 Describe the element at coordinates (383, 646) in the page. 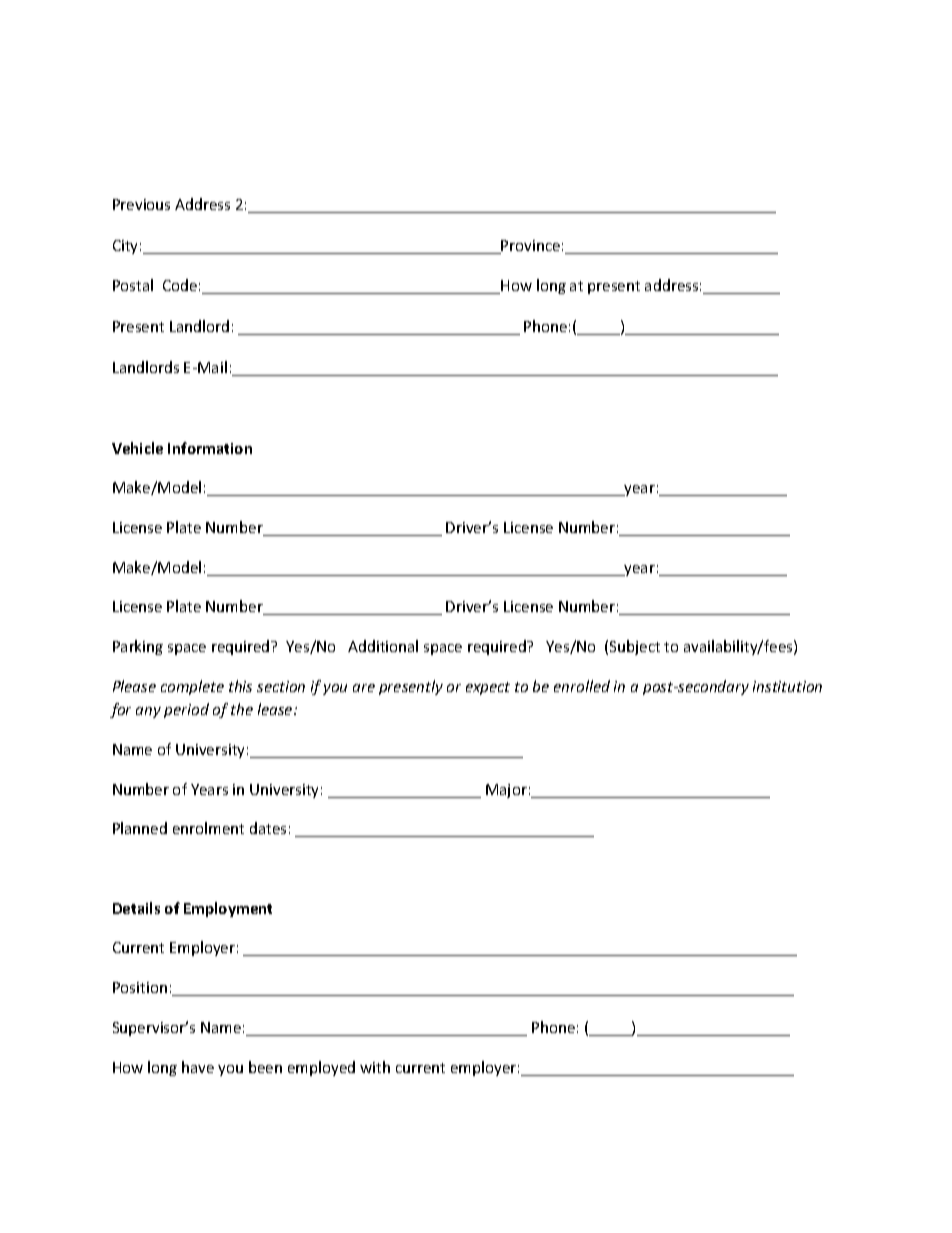

I see `Additional` at that location.
